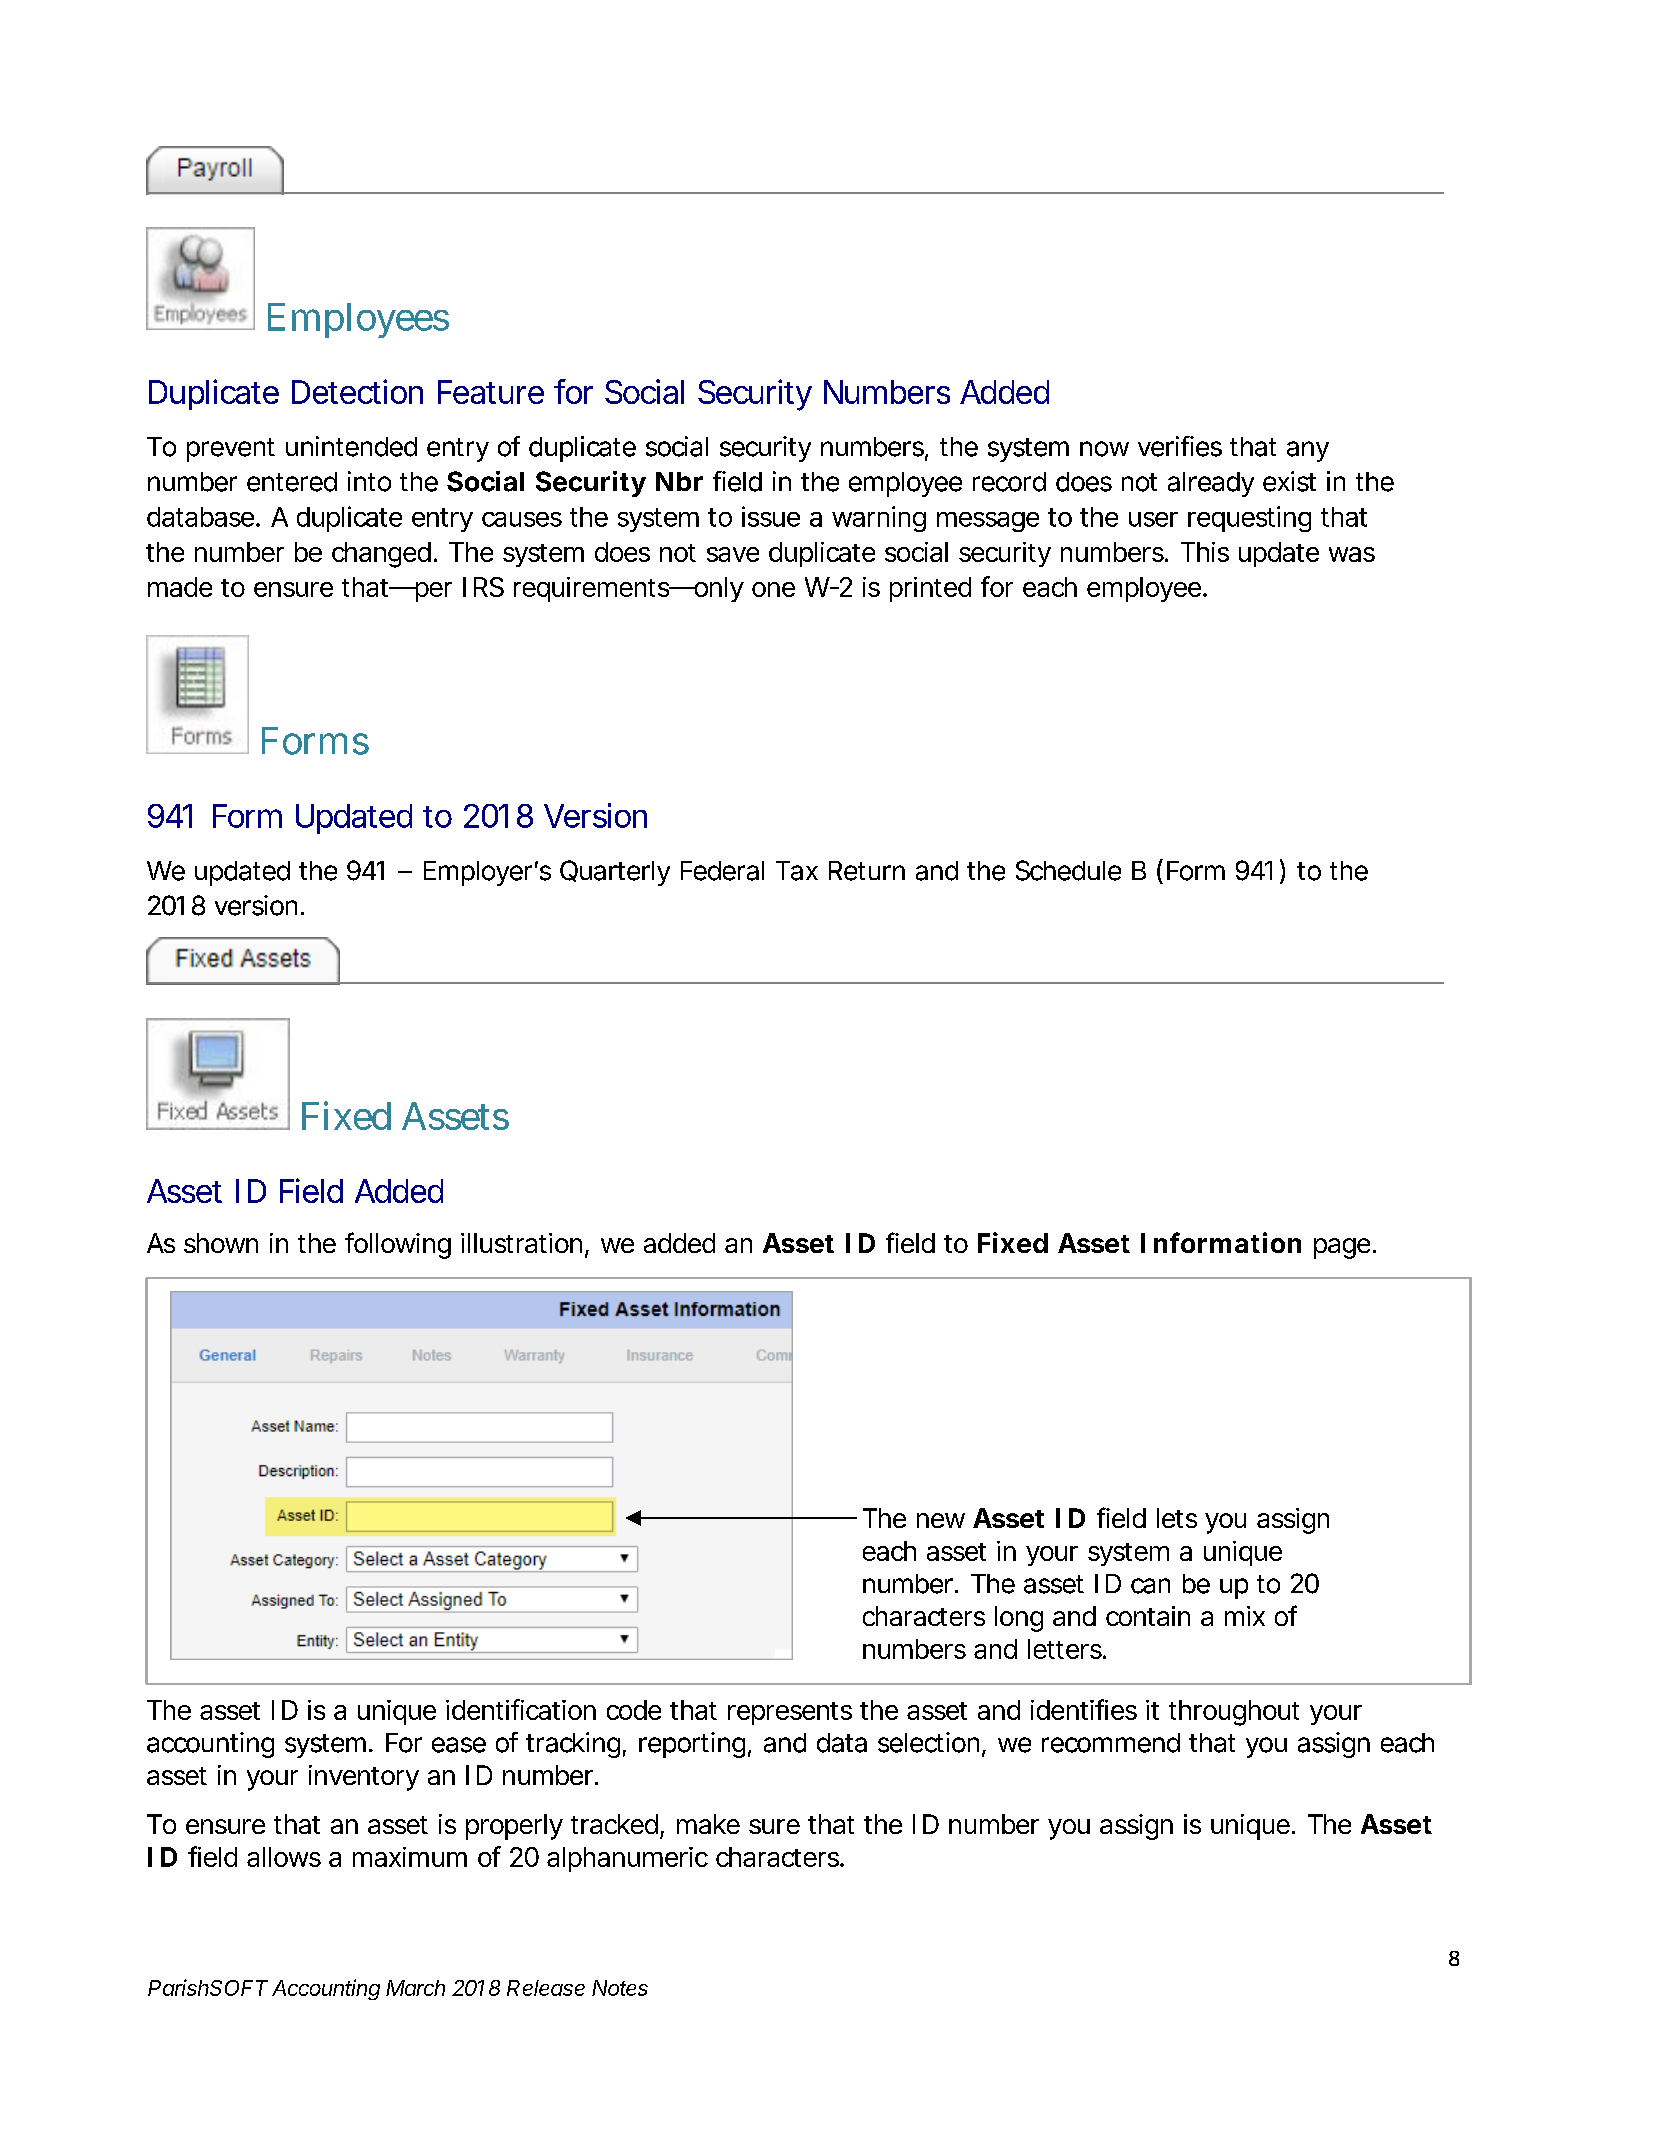  What do you see at coordinates (615, 873) in the document?
I see `Quarterly` at bounding box center [615, 873].
